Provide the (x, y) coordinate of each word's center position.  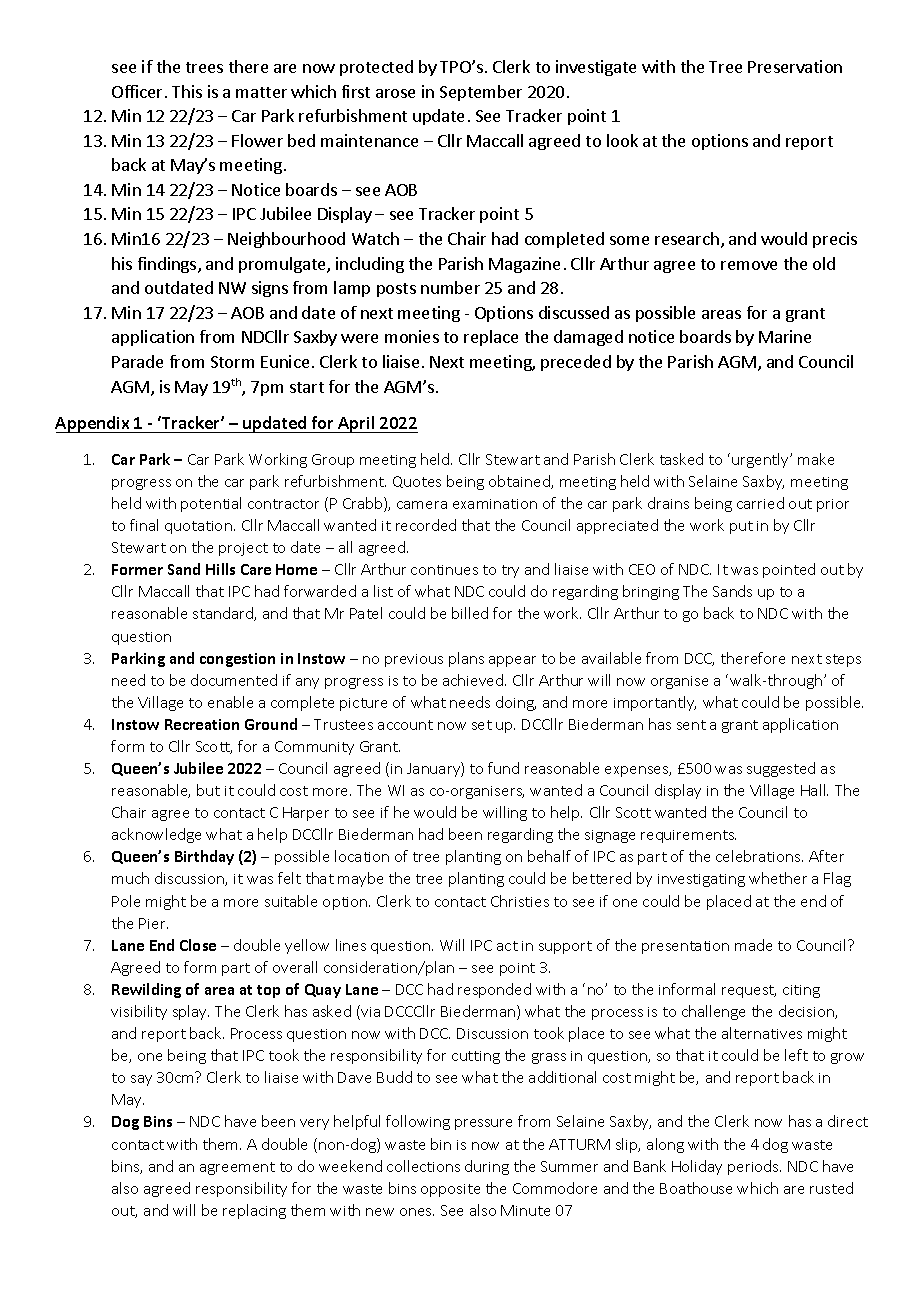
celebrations (759, 856)
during (487, 1167)
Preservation (795, 66)
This (187, 91)
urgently (762, 460)
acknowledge (156, 835)
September (481, 93)
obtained (520, 482)
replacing (254, 1211)
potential (211, 504)
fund (503, 768)
